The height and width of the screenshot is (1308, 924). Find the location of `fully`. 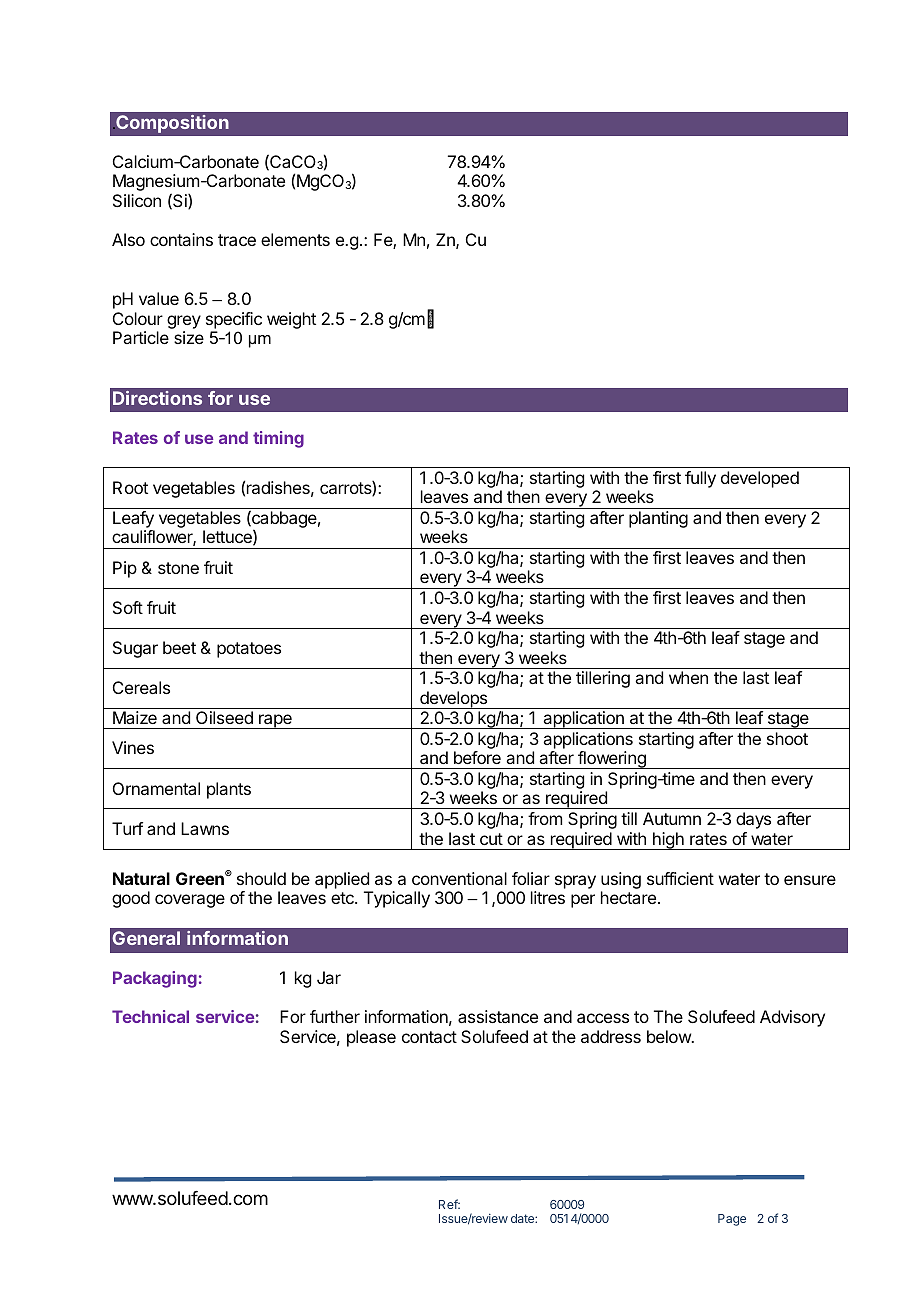

fully is located at coordinates (700, 479).
